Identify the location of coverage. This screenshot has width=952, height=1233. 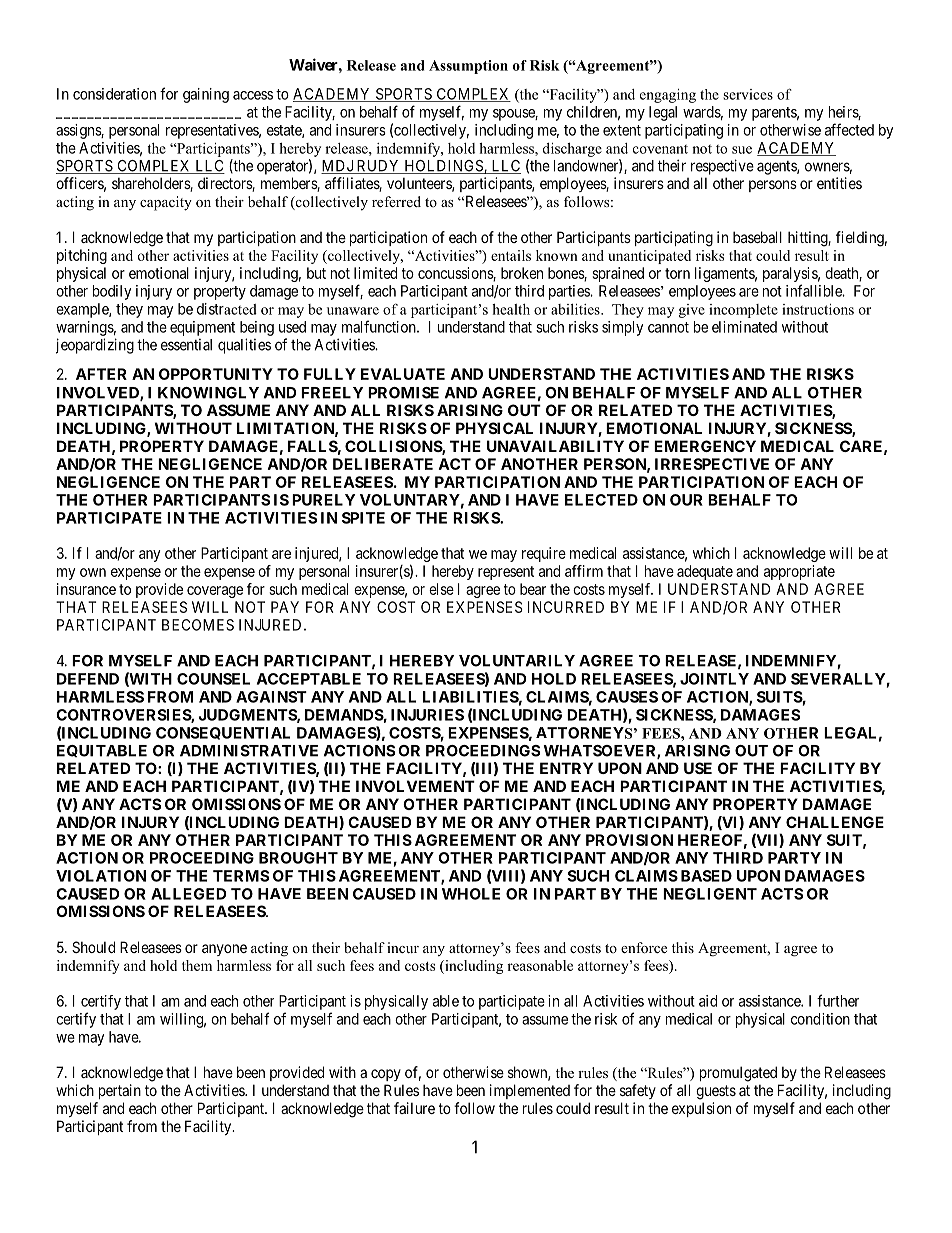
(215, 592).
